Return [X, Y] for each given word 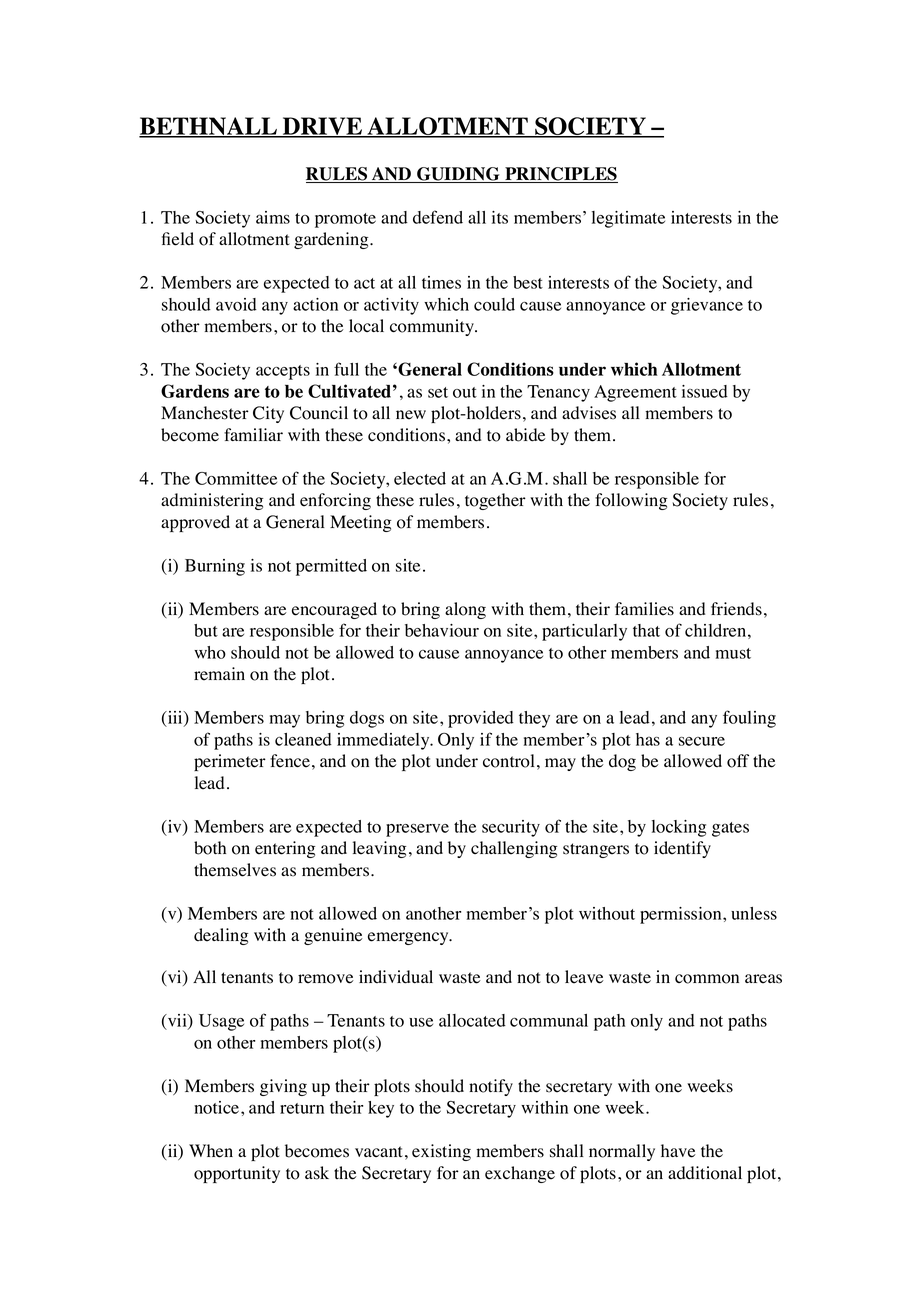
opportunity [237, 1174]
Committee [236, 478]
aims [273, 217]
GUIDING [458, 175]
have [678, 1151]
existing [441, 1152]
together [495, 501]
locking [679, 828]
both [210, 848]
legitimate [628, 219]
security [511, 828]
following [631, 501]
